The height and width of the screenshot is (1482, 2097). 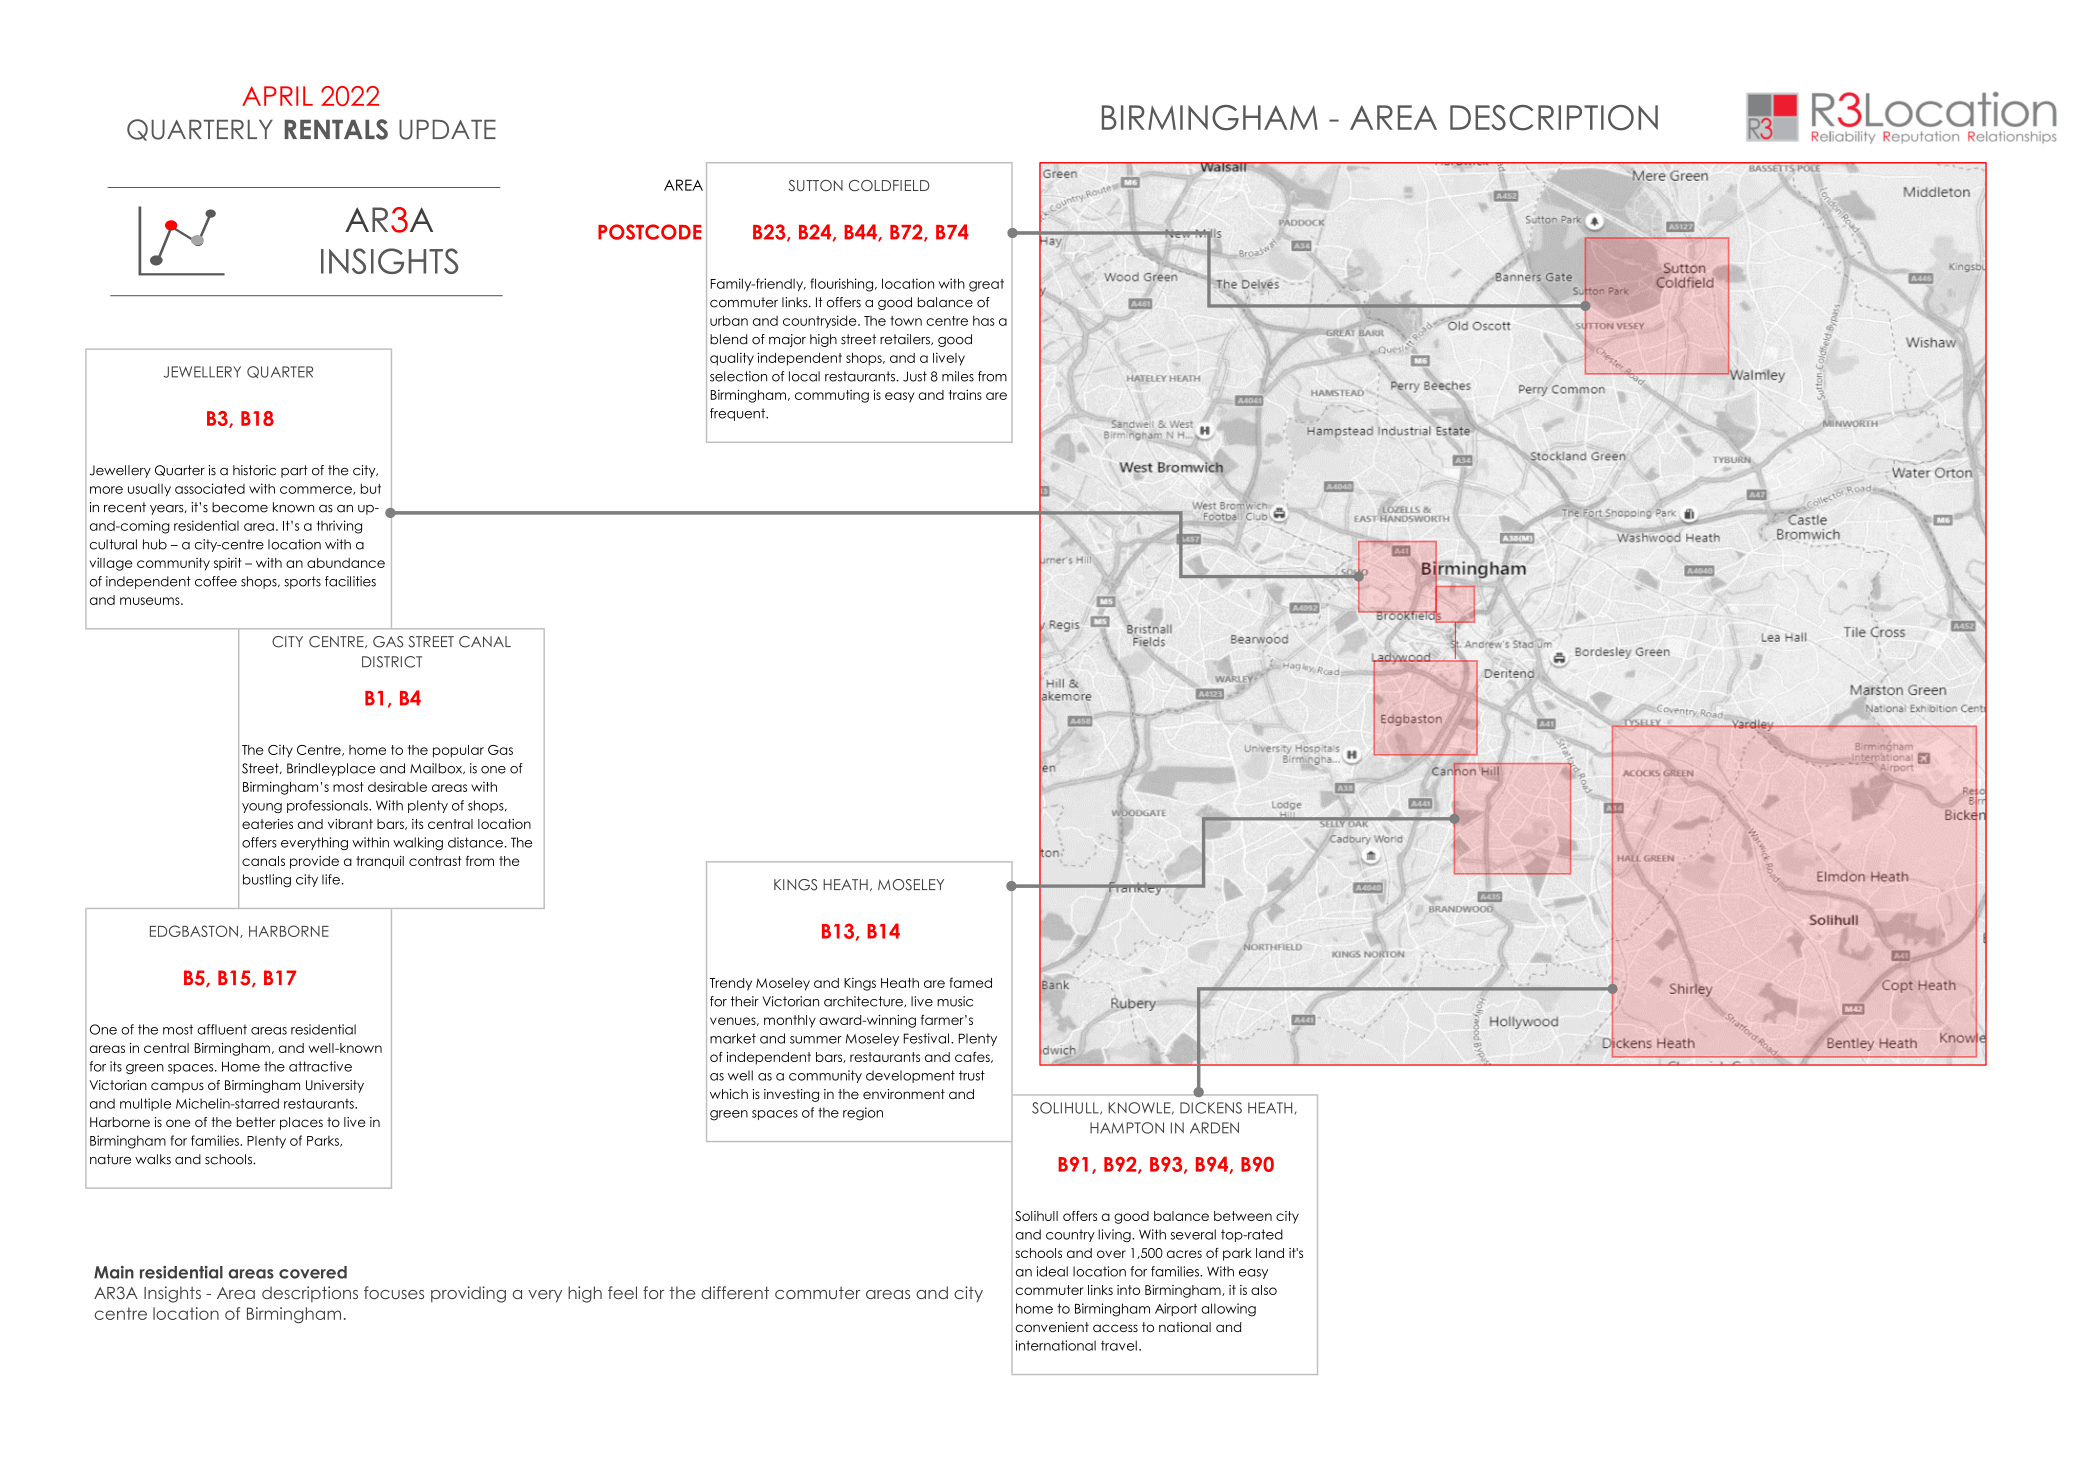 I want to click on famed, so click(x=970, y=982).
